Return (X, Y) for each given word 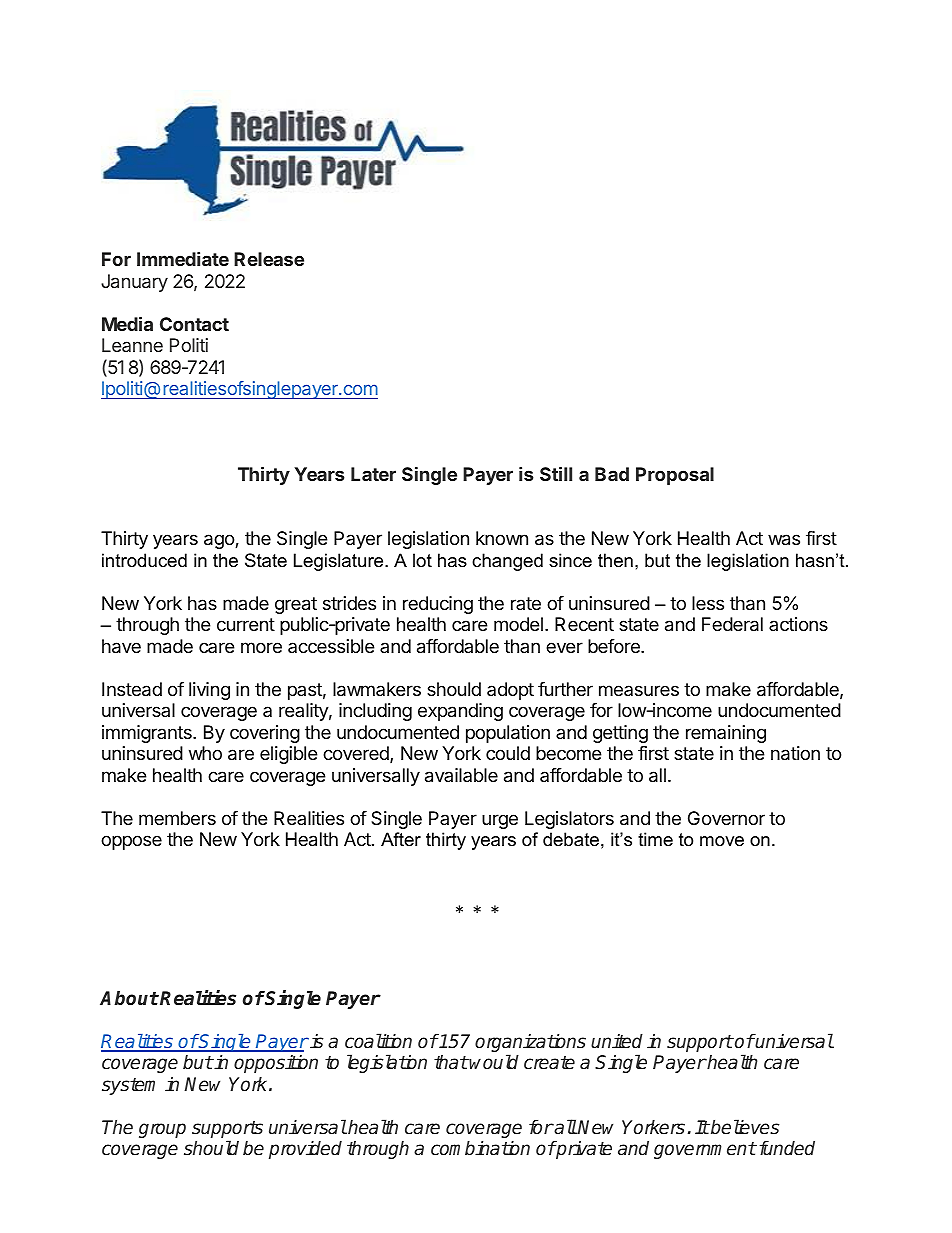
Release (269, 259)
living (209, 691)
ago (220, 541)
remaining (726, 734)
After (401, 839)
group (162, 1130)
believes (744, 1127)
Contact (194, 324)
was (784, 540)
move (722, 841)
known (502, 538)
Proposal (675, 476)
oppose (131, 842)
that (451, 1062)
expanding (460, 712)
